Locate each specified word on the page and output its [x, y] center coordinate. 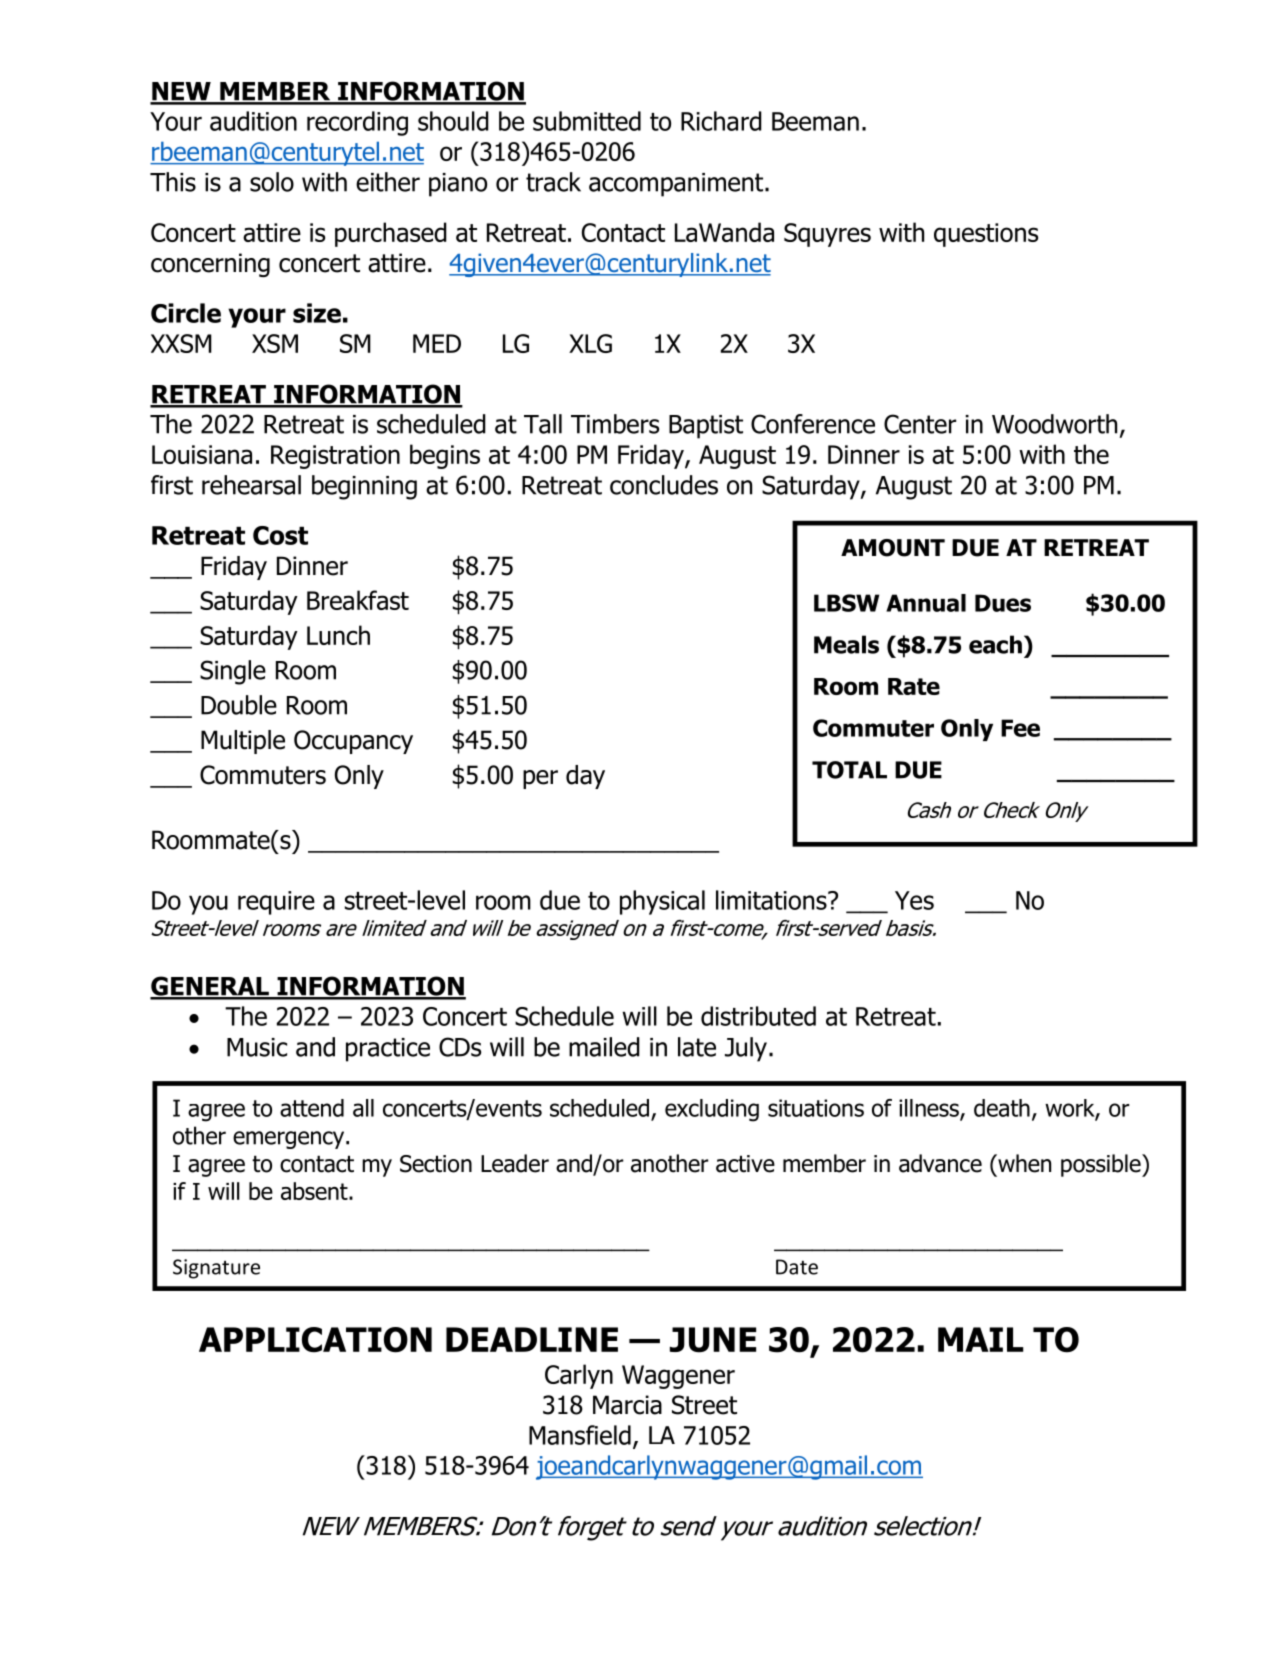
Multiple [243, 742]
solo [272, 182]
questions [986, 235]
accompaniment [677, 185]
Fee [1020, 728]
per [540, 779]
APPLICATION [315, 1340]
